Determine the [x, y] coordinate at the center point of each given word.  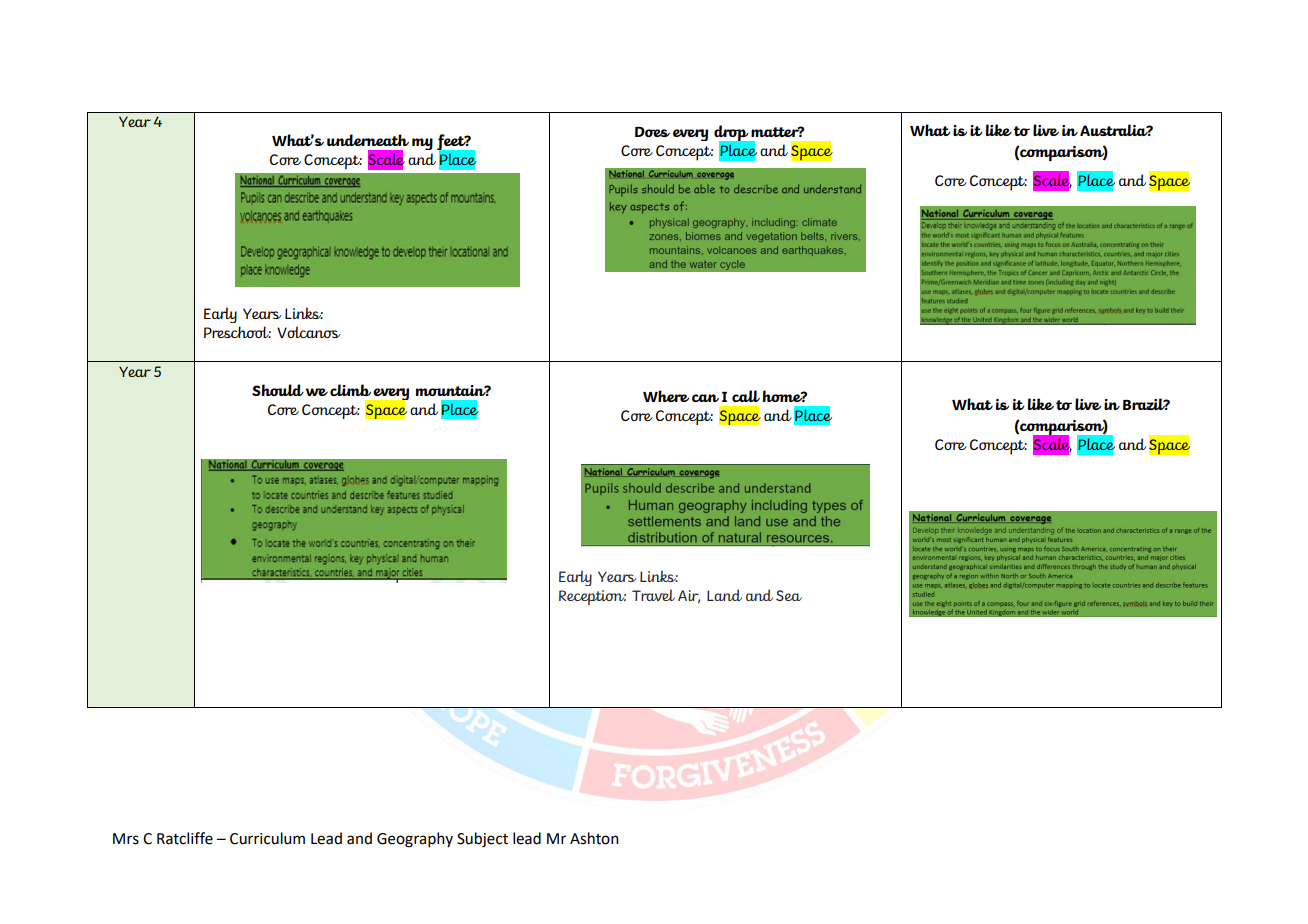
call [746, 396]
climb [350, 390]
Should [278, 390]
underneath [368, 140]
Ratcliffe [185, 838]
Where [666, 396]
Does [652, 132]
